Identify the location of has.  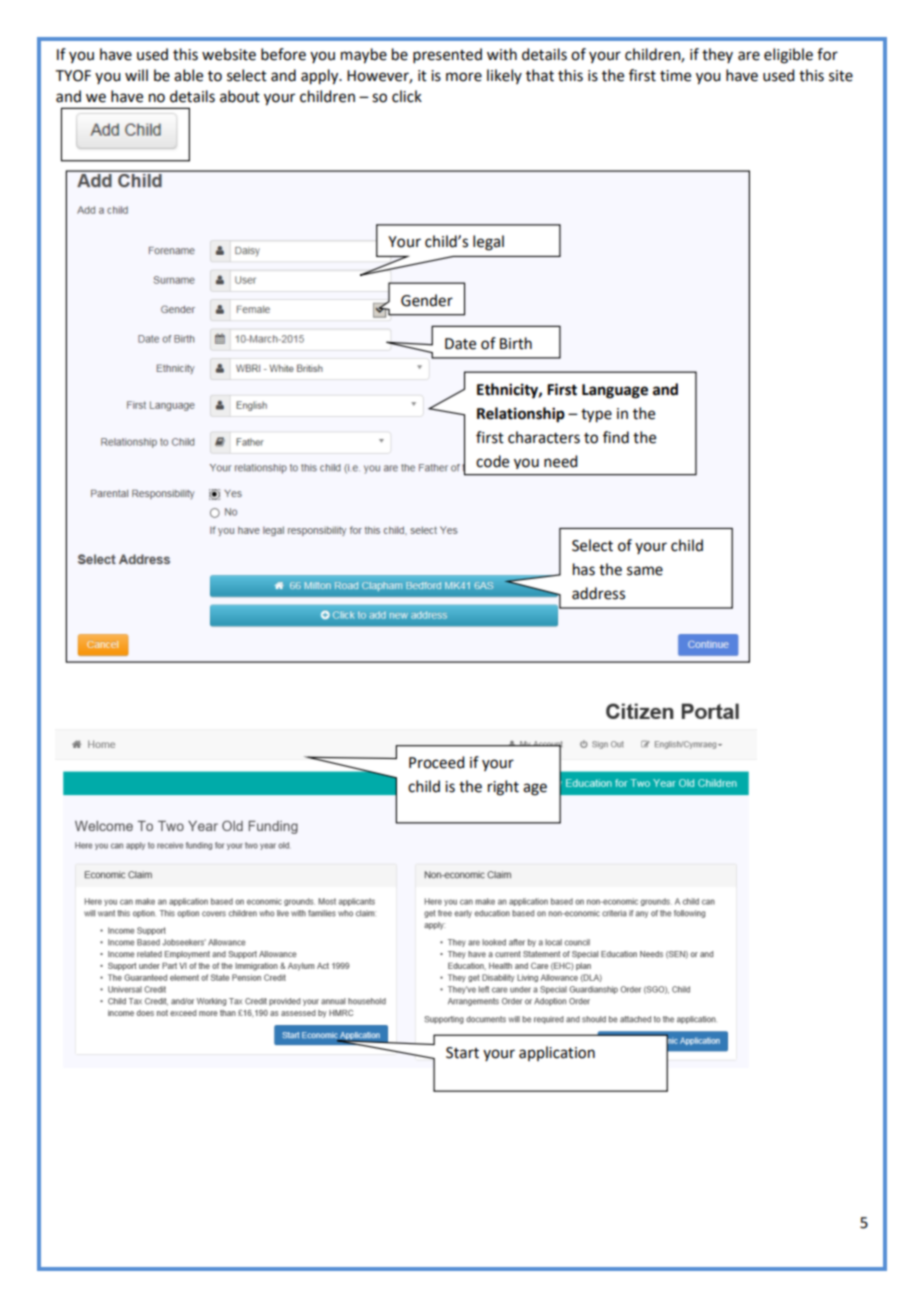
(584, 569).
